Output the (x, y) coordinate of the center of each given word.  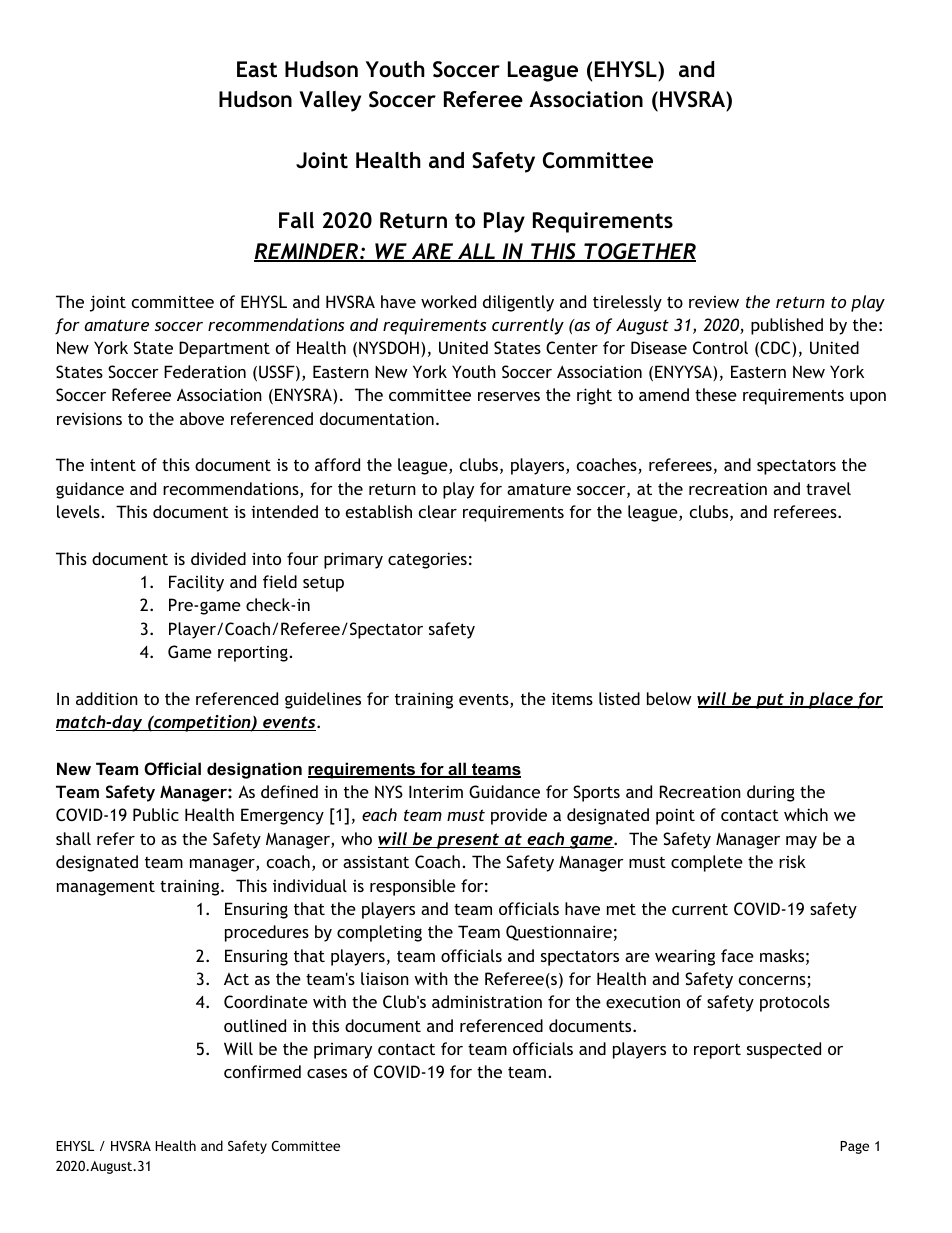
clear (438, 511)
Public (156, 814)
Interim (436, 791)
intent (113, 464)
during (771, 793)
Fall (296, 220)
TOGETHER (639, 252)
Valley (330, 101)
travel (828, 488)
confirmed (262, 1071)
